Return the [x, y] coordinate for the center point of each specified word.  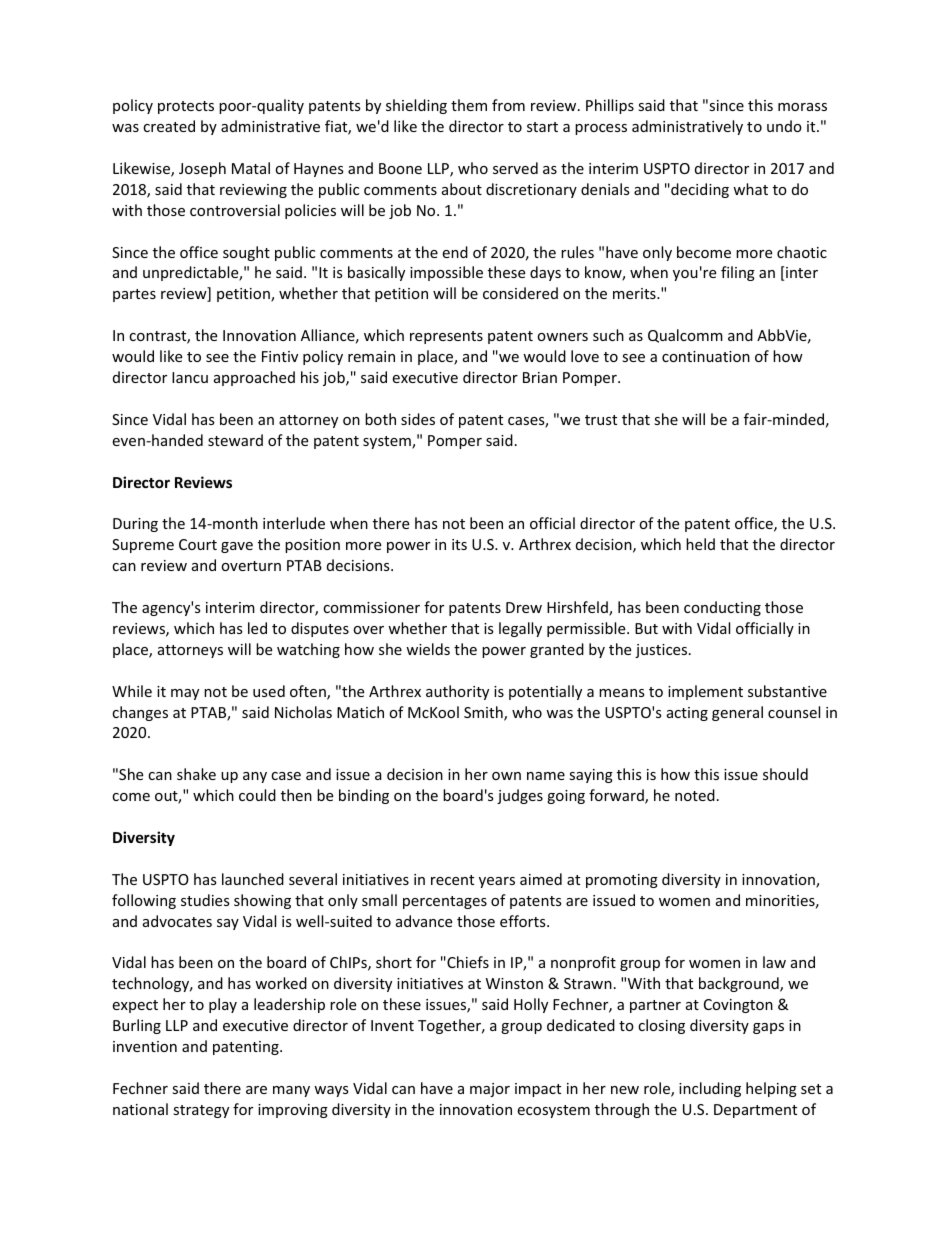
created [169, 126]
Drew [524, 607]
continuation [706, 356]
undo [784, 126]
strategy [201, 1111]
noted [695, 795]
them [469, 105]
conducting [722, 608]
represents [446, 337]
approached [254, 378]
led [257, 628]
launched [253, 879]
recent [452, 880]
